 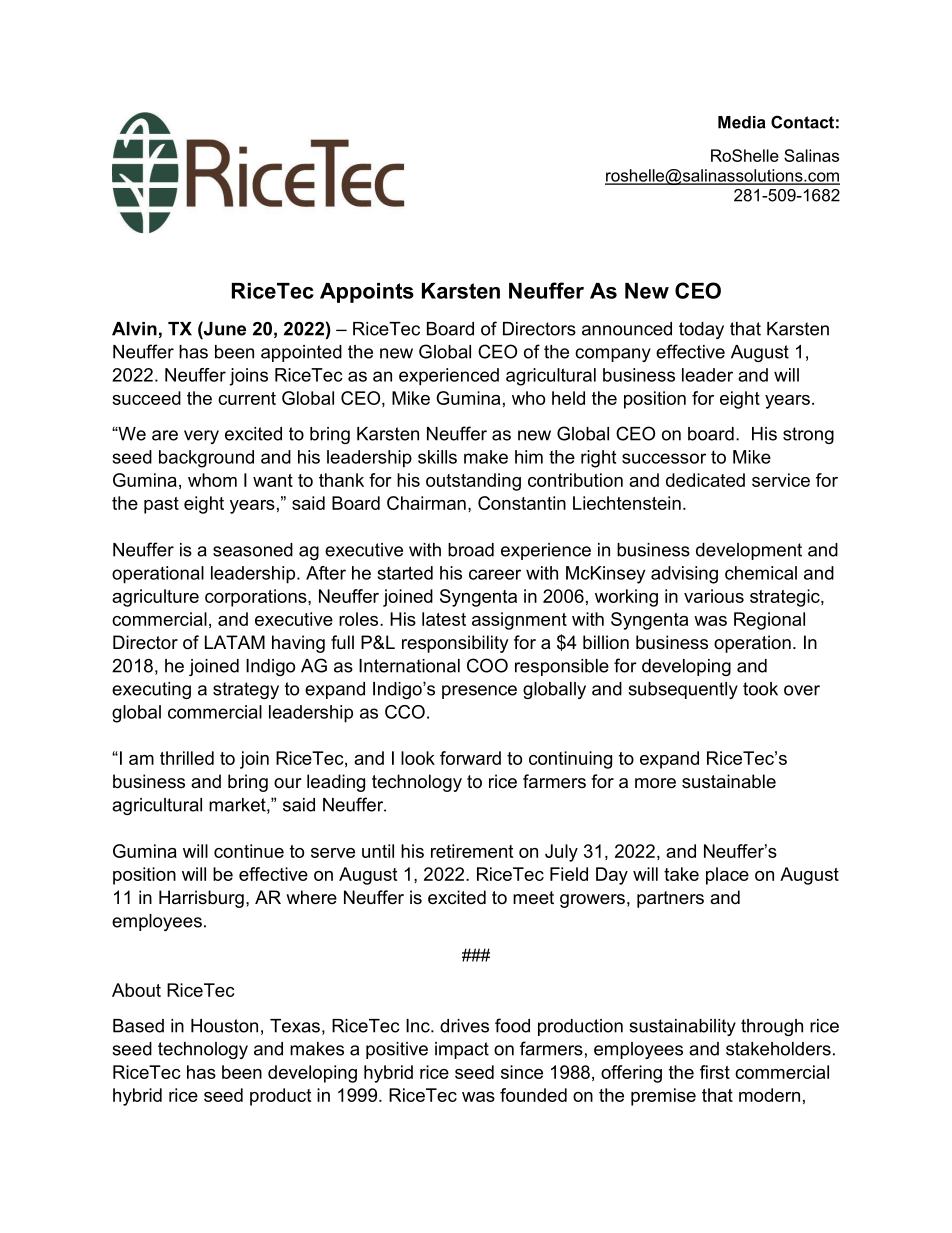 What do you see at coordinates (742, 122) in the page?
I see `Media` at bounding box center [742, 122].
